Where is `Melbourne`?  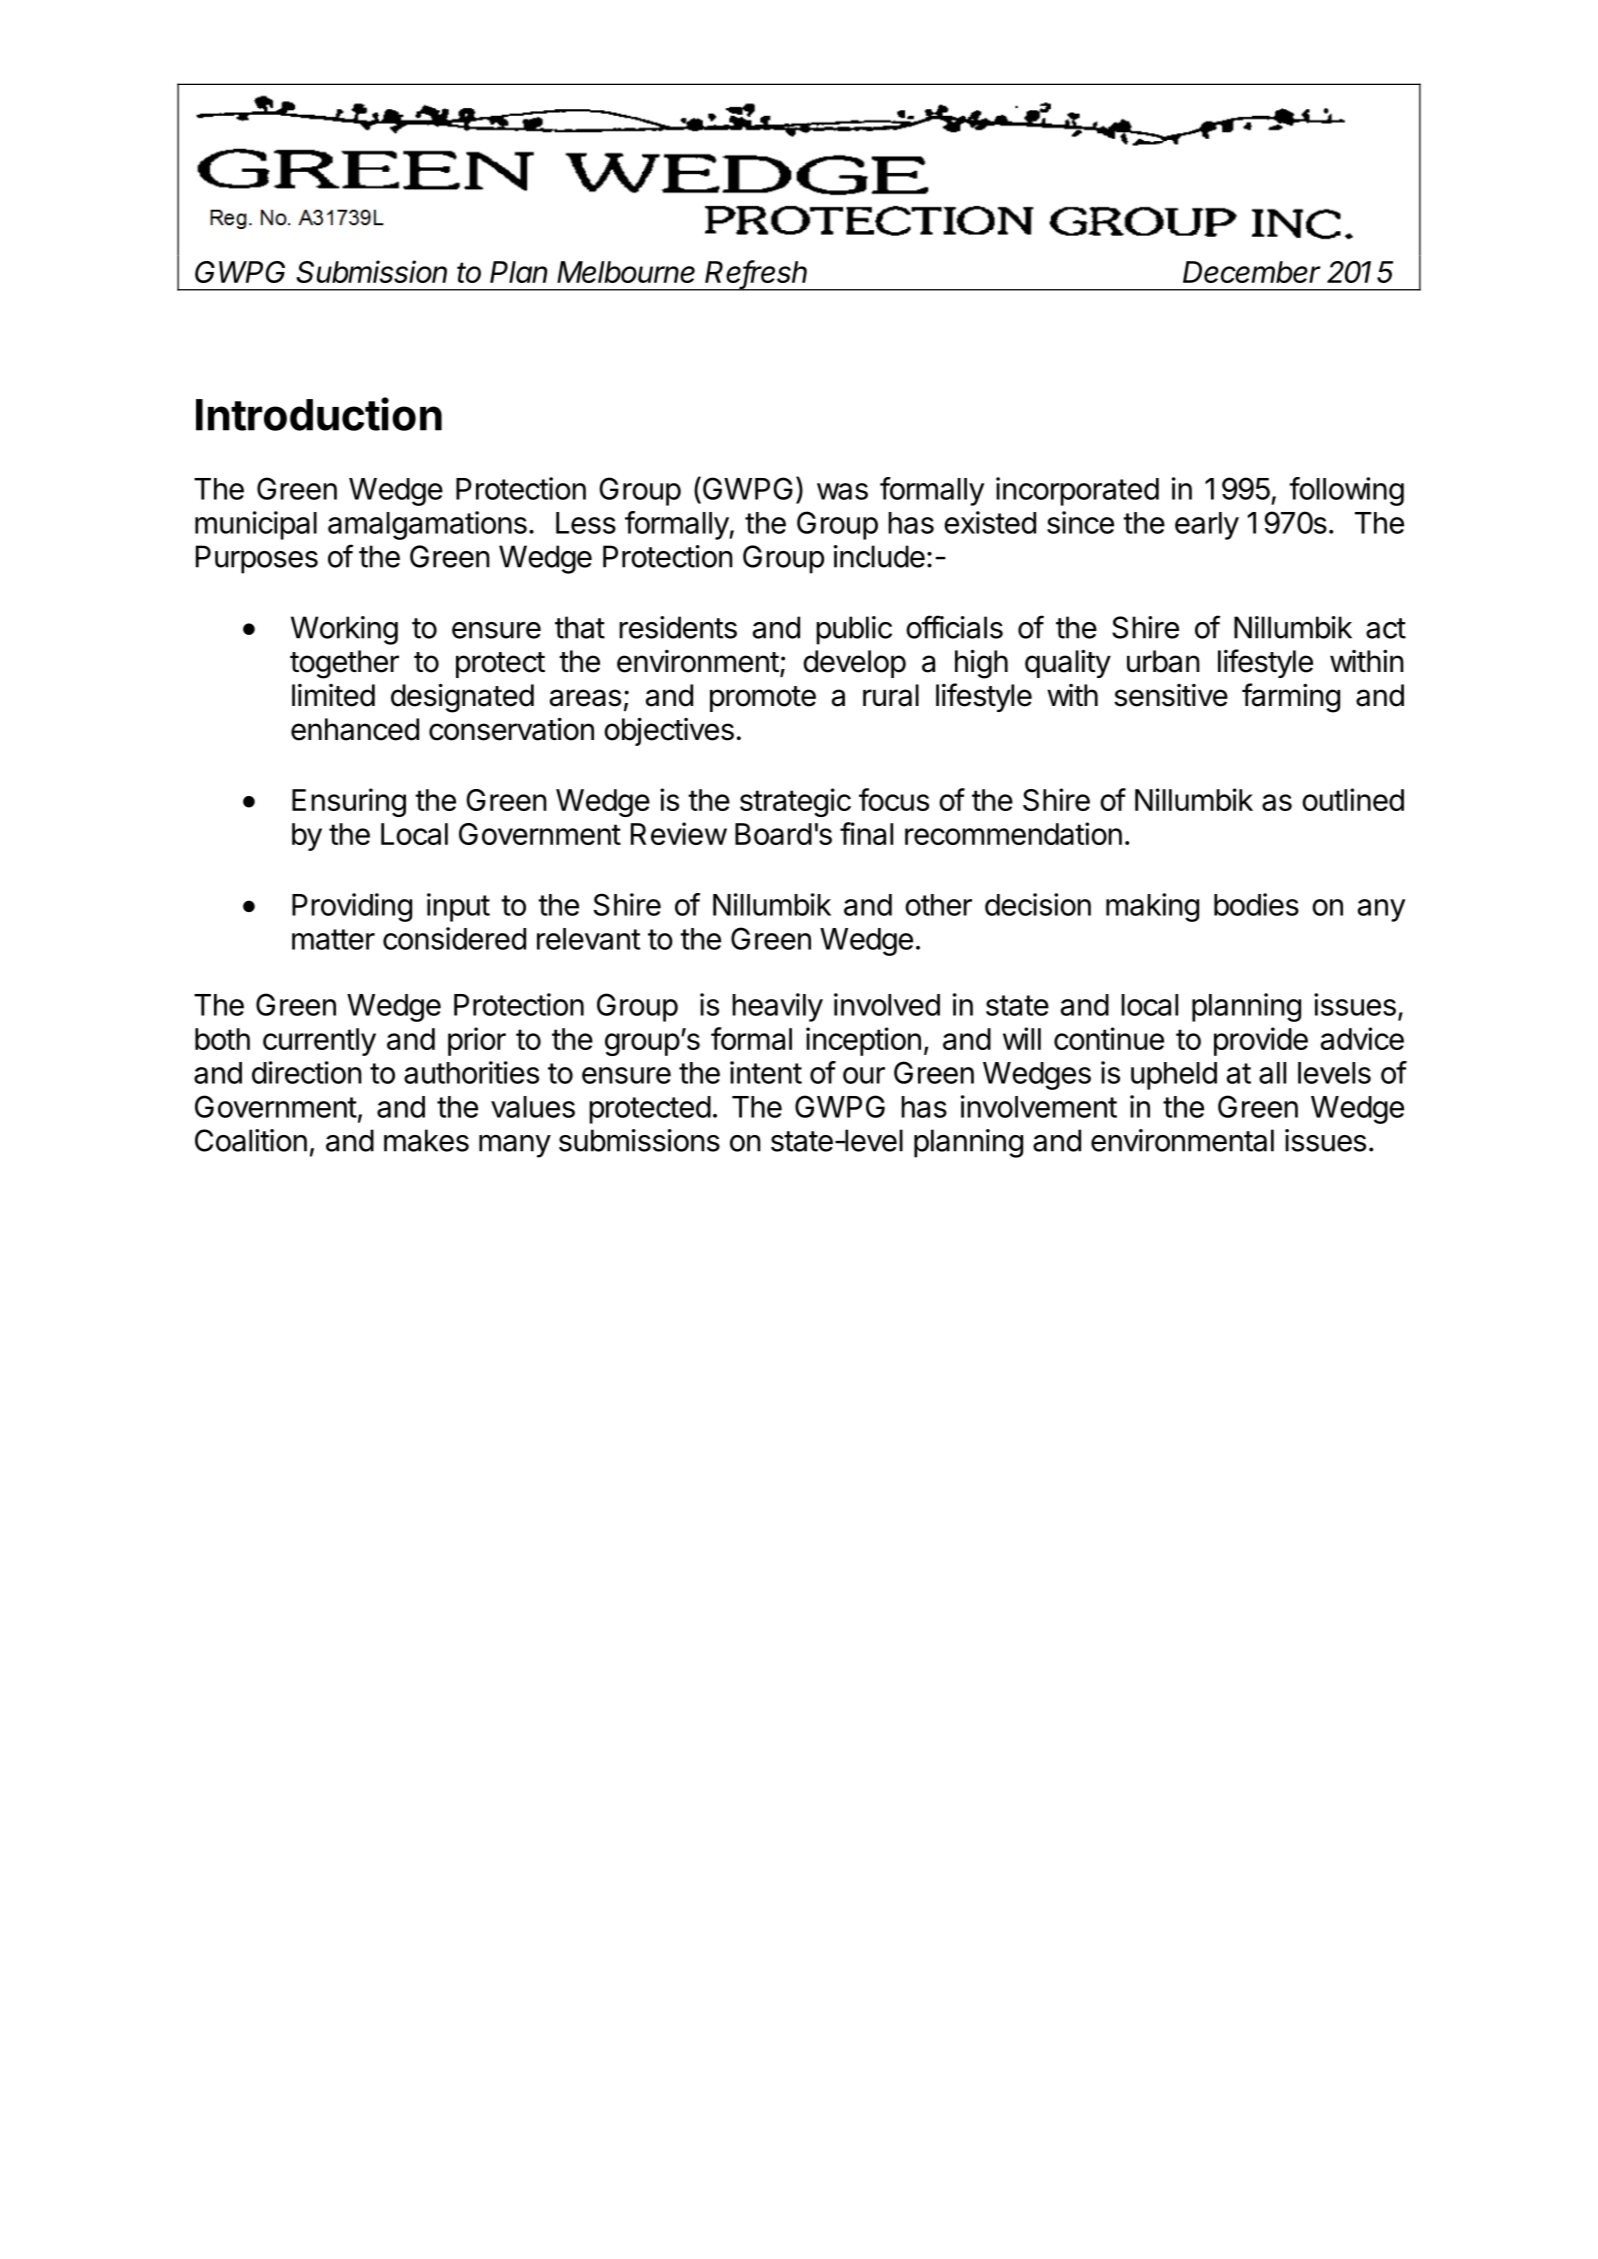 Melbourne is located at coordinates (626, 272).
